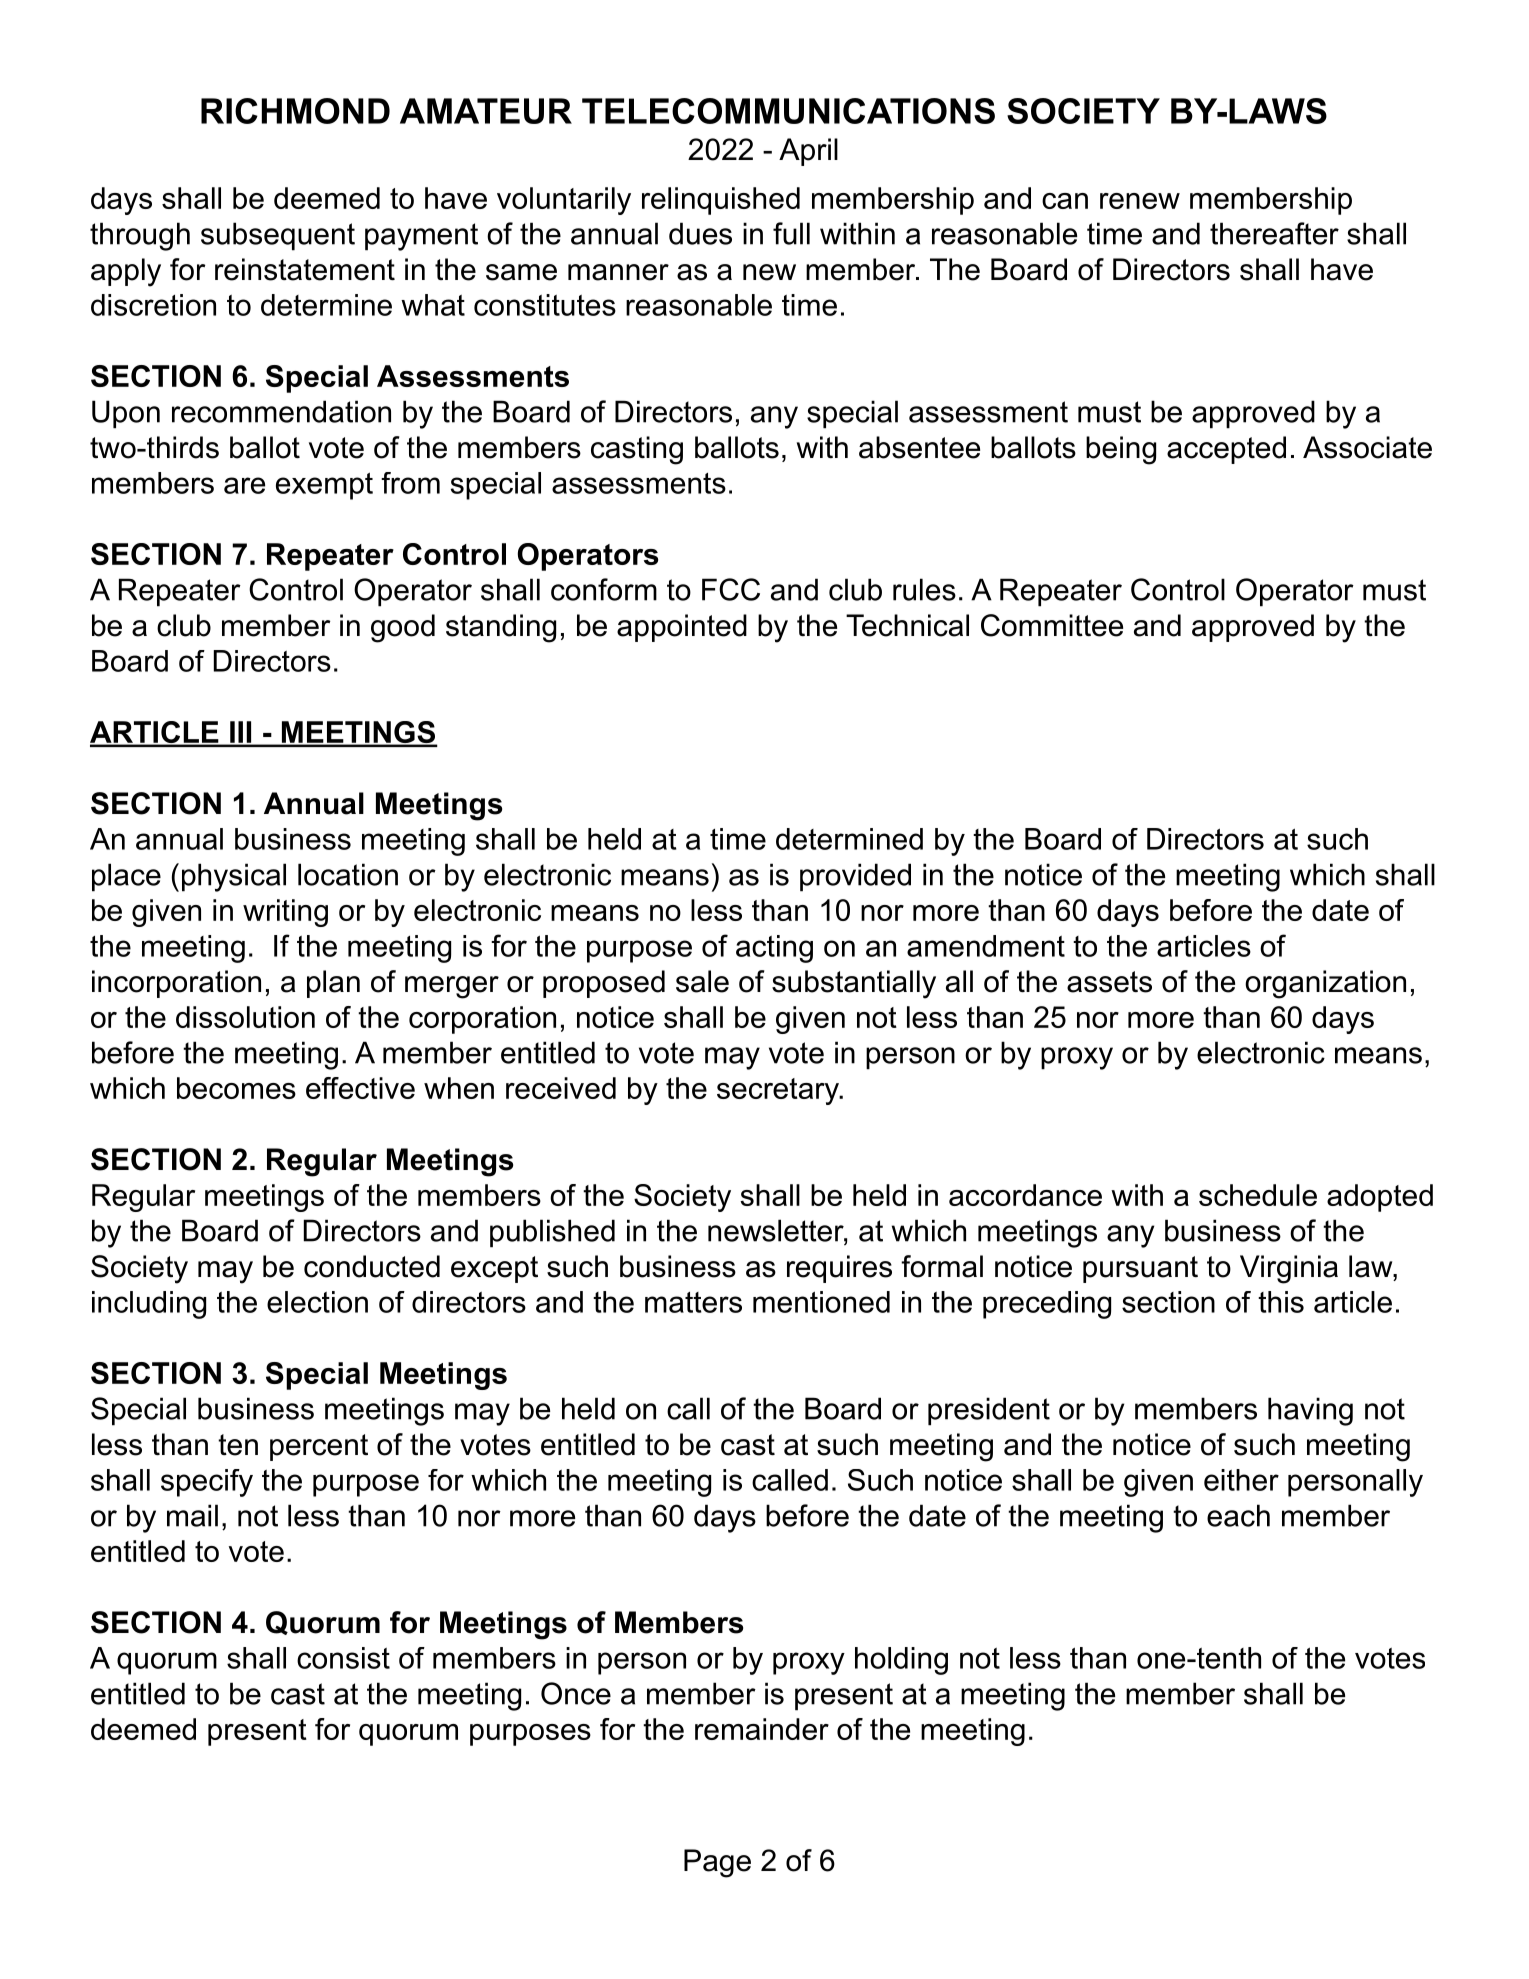 The height and width of the document is (1979, 1529). What do you see at coordinates (343, 1658) in the document?
I see `consist` at bounding box center [343, 1658].
